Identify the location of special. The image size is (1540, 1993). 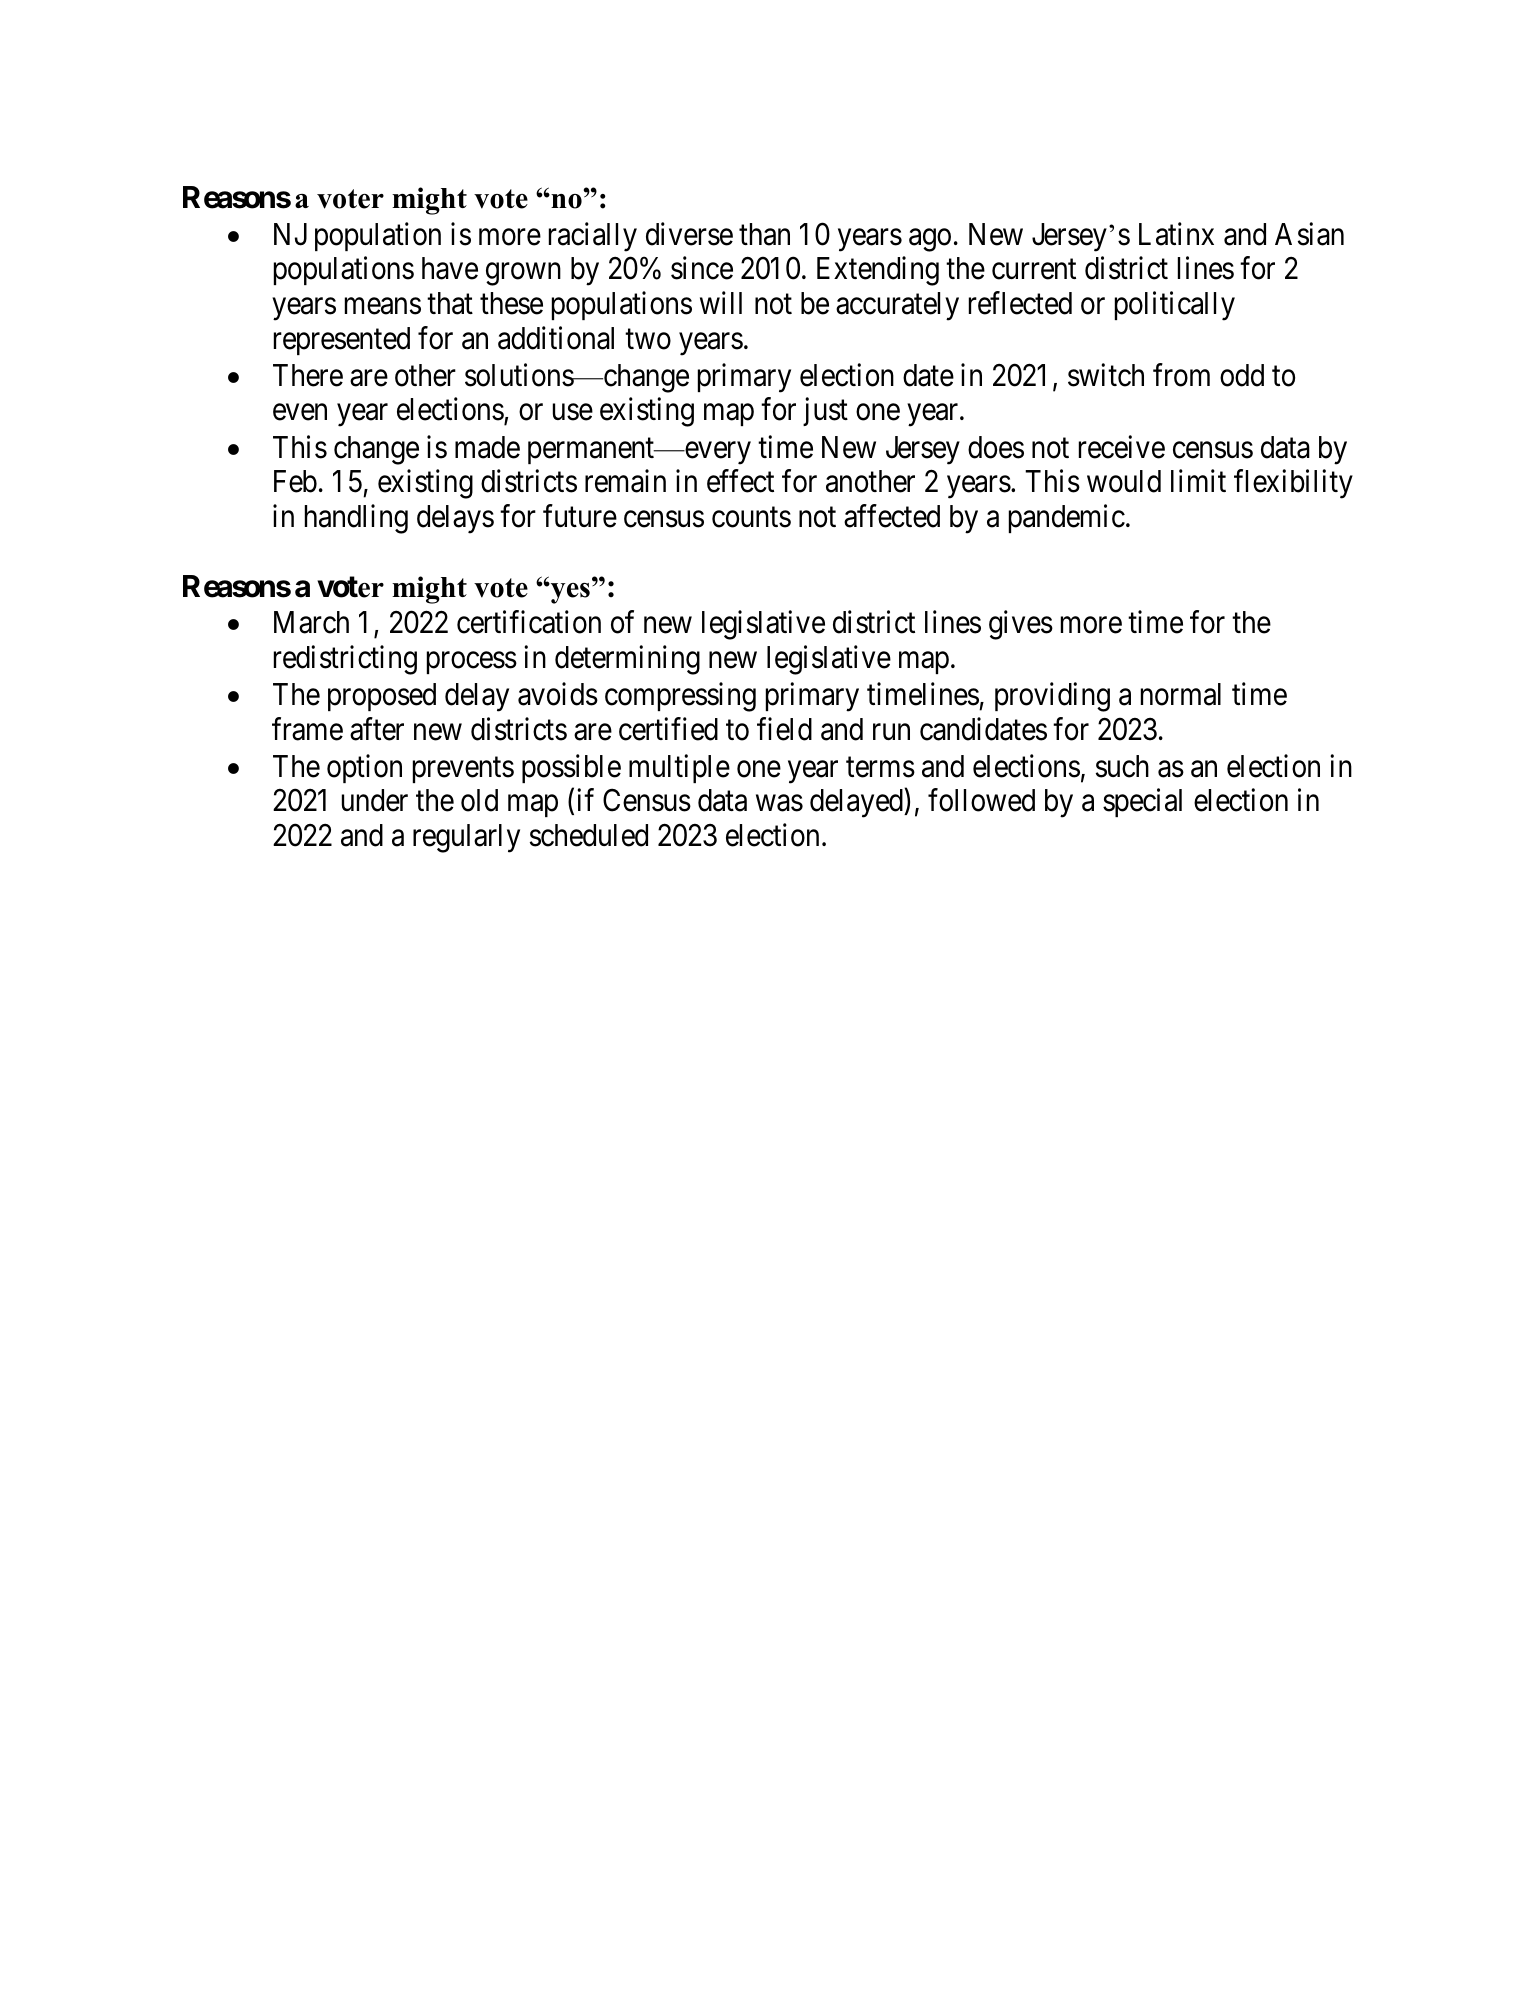
(1142, 803).
